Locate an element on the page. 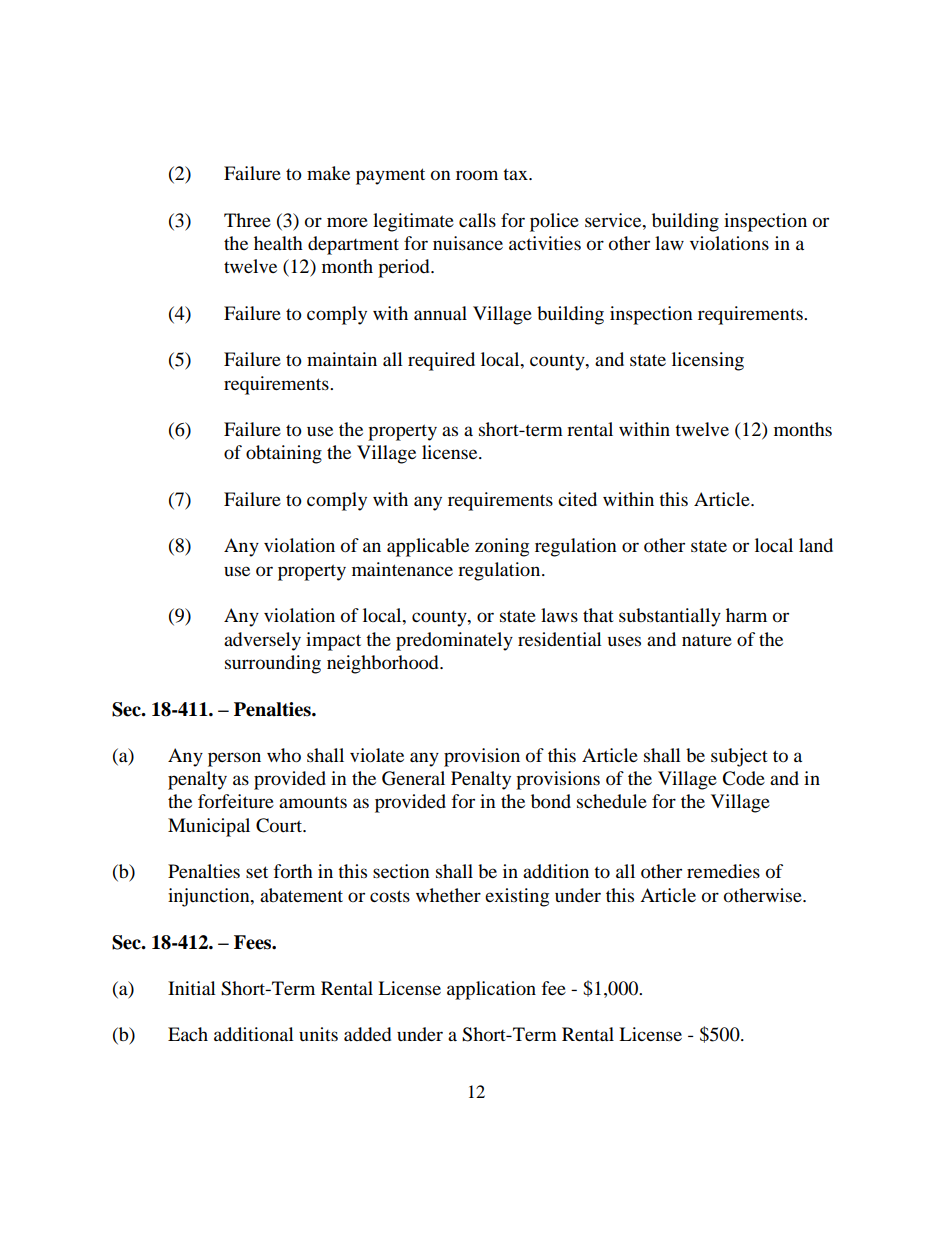 This page has height=1233, width=952. bond is located at coordinates (551, 801).
